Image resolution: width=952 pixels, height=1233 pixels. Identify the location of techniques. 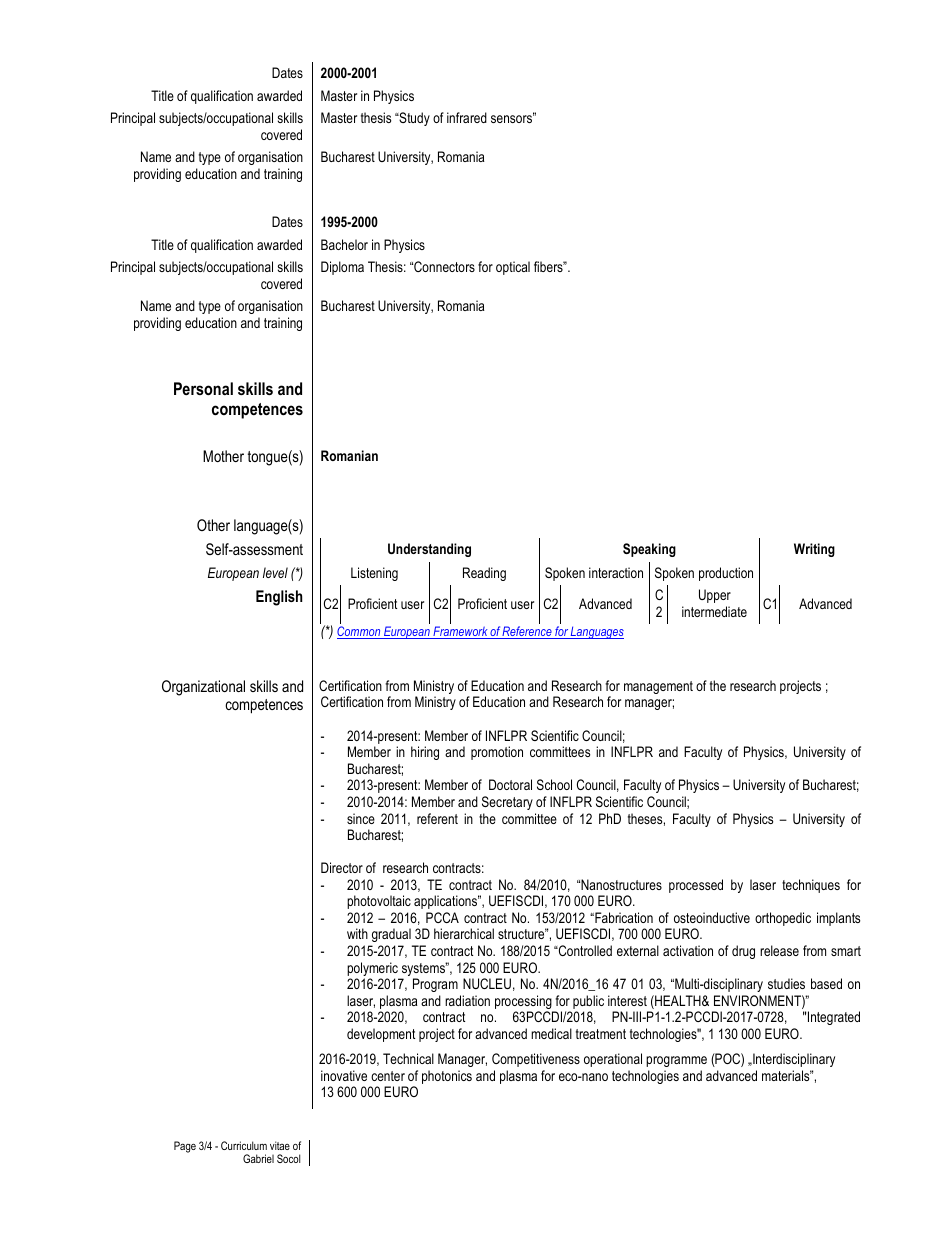
(811, 886).
